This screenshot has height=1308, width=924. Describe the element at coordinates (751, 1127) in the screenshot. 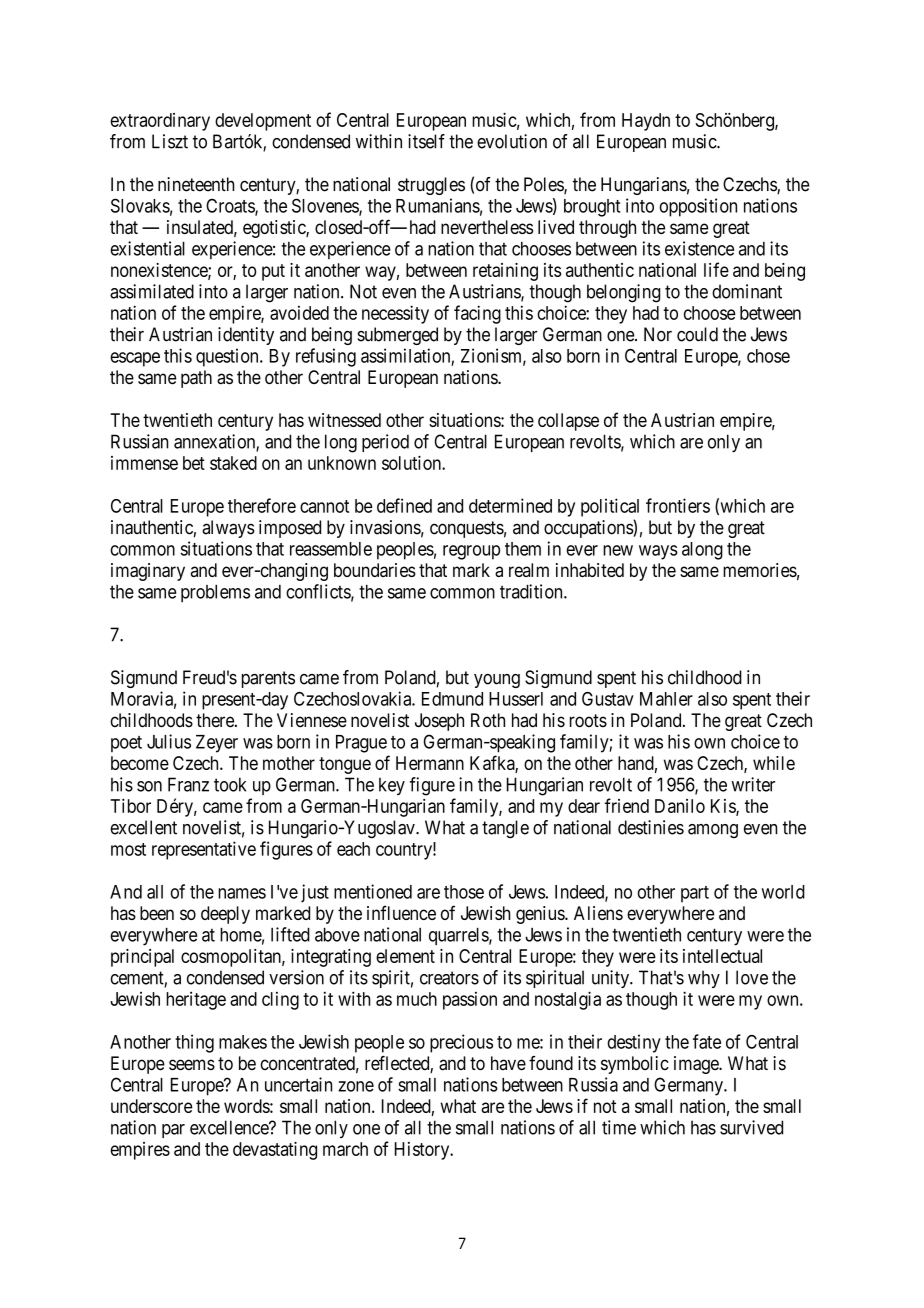

I see `survived` at that location.
